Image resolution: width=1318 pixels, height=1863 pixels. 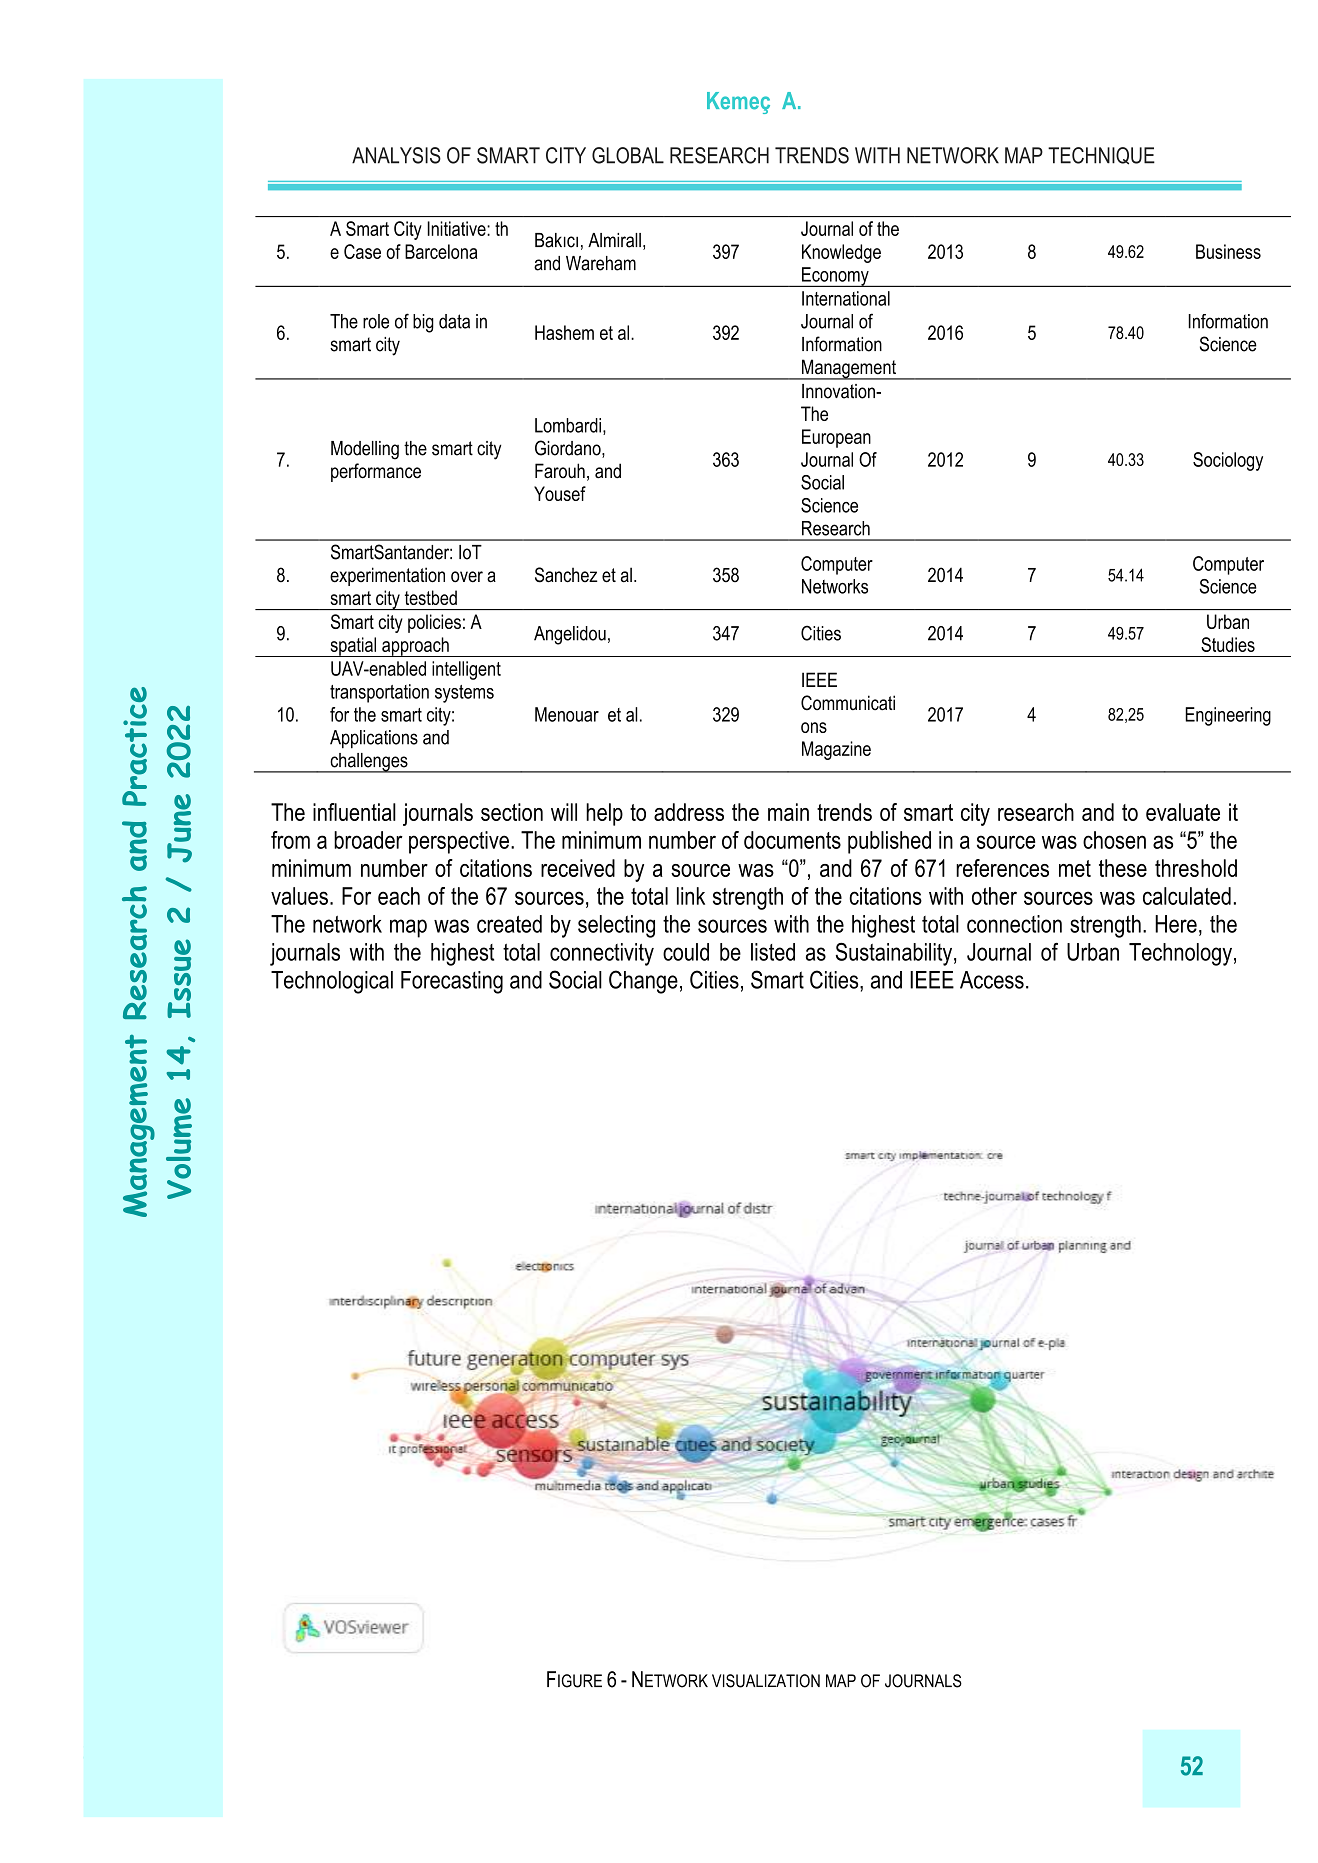 I want to click on Knowledge, so click(x=841, y=253).
